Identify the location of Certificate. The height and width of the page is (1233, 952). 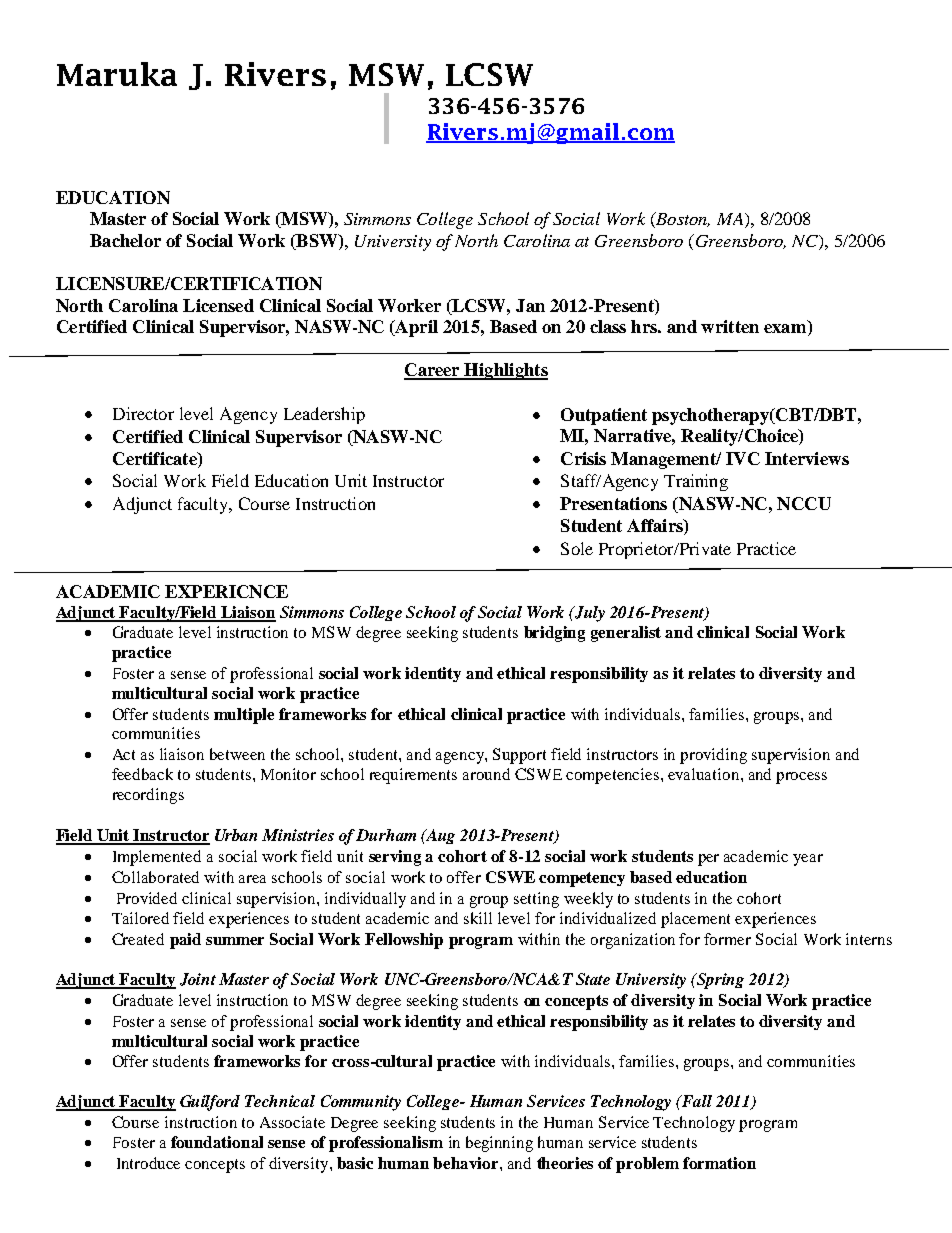
(156, 458).
